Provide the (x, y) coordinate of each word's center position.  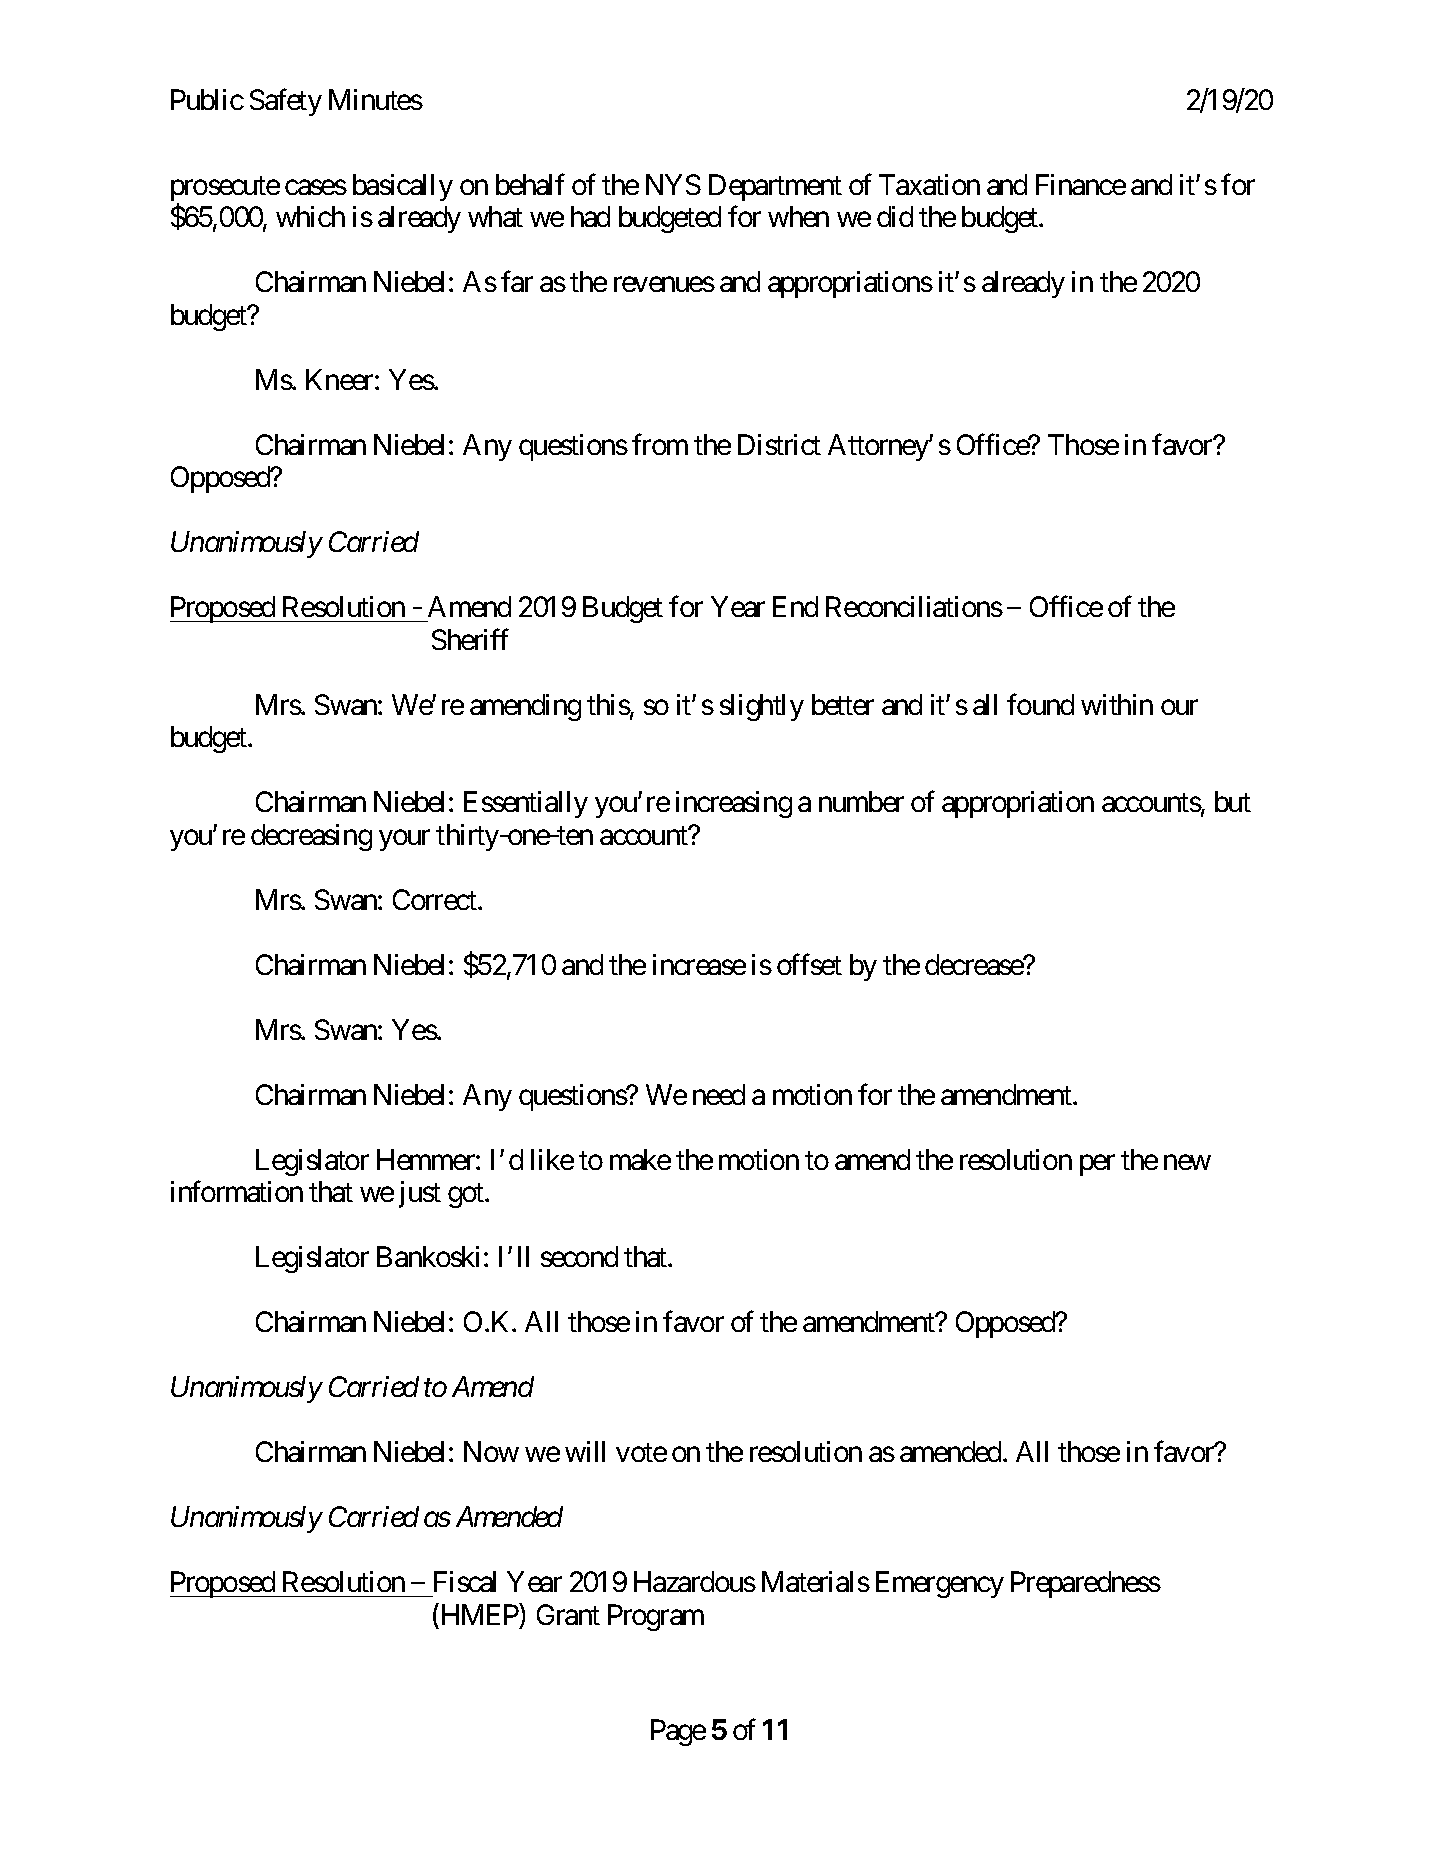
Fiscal (465, 1581)
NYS (673, 184)
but (1233, 801)
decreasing (311, 837)
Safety (286, 102)
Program (656, 1617)
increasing (734, 804)
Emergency (940, 1584)
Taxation (929, 184)
